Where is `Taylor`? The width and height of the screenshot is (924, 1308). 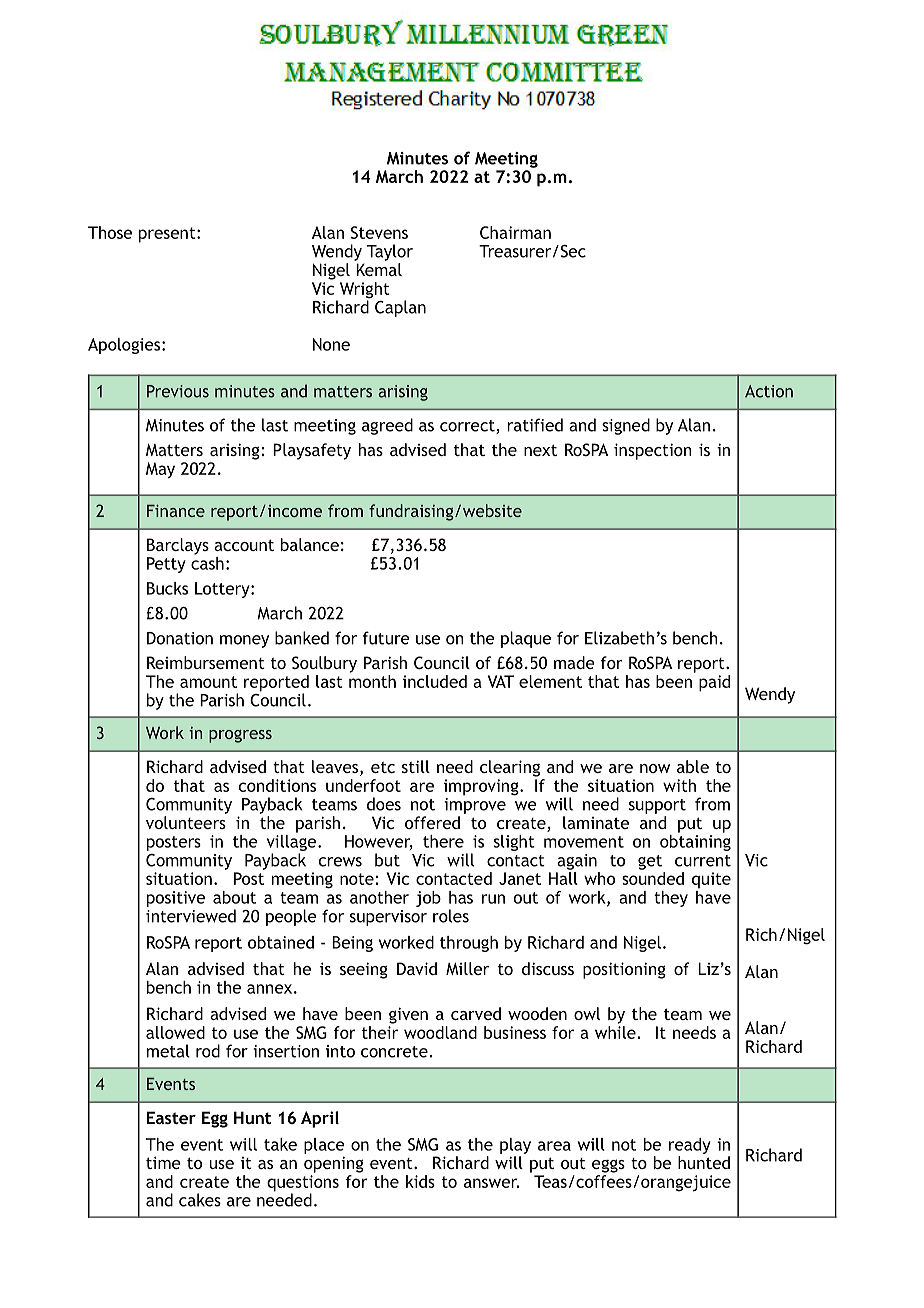 Taylor is located at coordinates (390, 252).
